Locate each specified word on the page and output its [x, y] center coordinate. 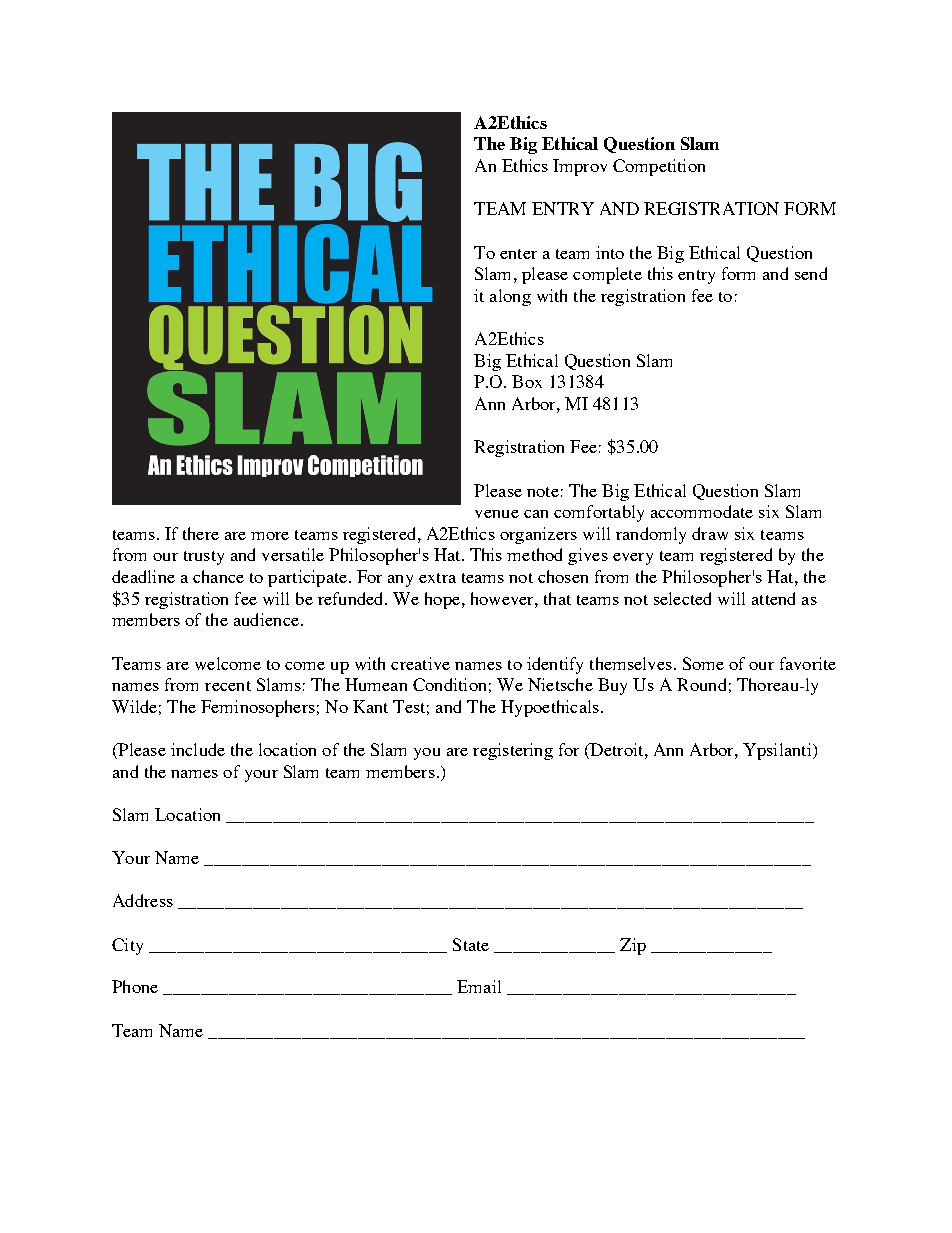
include [198, 749]
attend [773, 598]
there [201, 533]
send [811, 273]
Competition [659, 167]
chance [218, 576]
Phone [135, 986]
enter [518, 254]
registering [513, 751]
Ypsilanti [778, 751]
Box [527, 381]
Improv [580, 167]
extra [437, 578]
